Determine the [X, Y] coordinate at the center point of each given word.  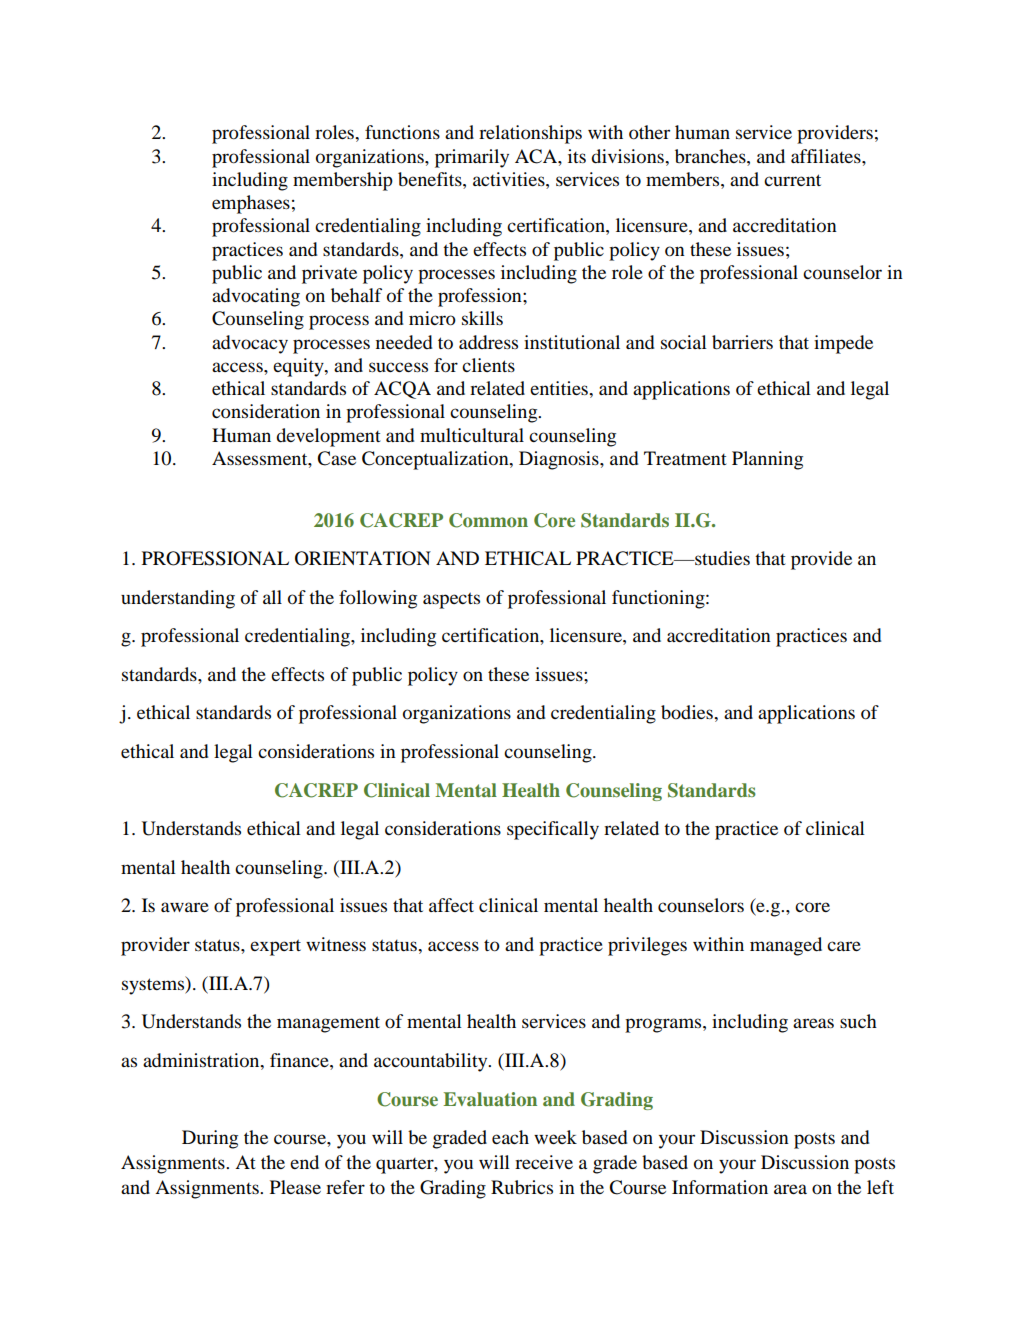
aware [185, 907]
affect [451, 905]
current [792, 180]
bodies [688, 712]
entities [560, 388]
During [210, 1139]
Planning [767, 460]
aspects [451, 600]
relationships [530, 134]
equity [299, 367]
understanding [178, 599]
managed [786, 946]
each [510, 1137]
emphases [251, 204]
